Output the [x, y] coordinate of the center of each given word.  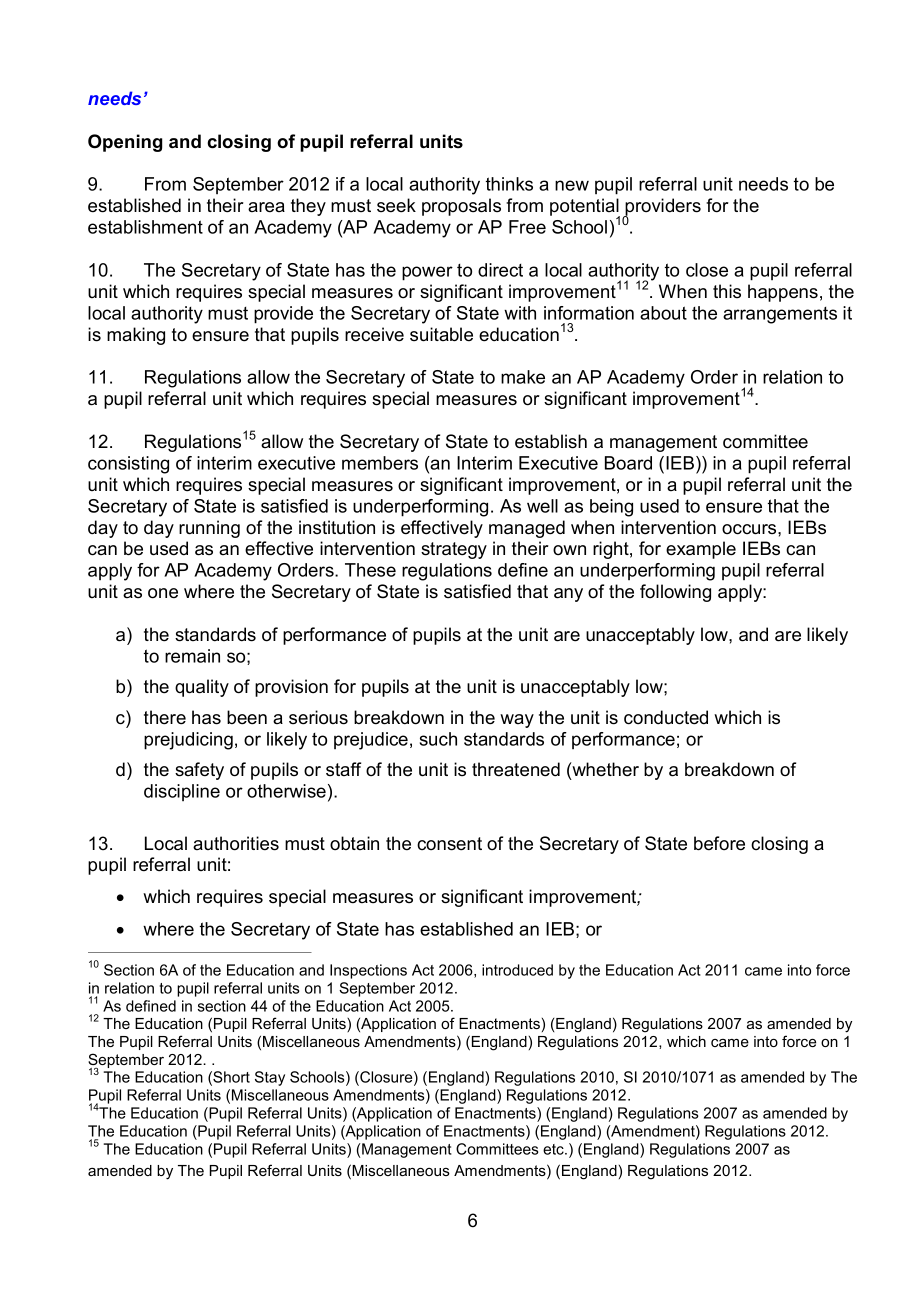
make [523, 377]
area [266, 207]
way [517, 721]
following [675, 593]
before [719, 843]
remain [192, 656]
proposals [461, 207]
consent [449, 844]
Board [628, 463]
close [707, 270]
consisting [128, 465]
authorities [236, 843]
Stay [270, 1078]
